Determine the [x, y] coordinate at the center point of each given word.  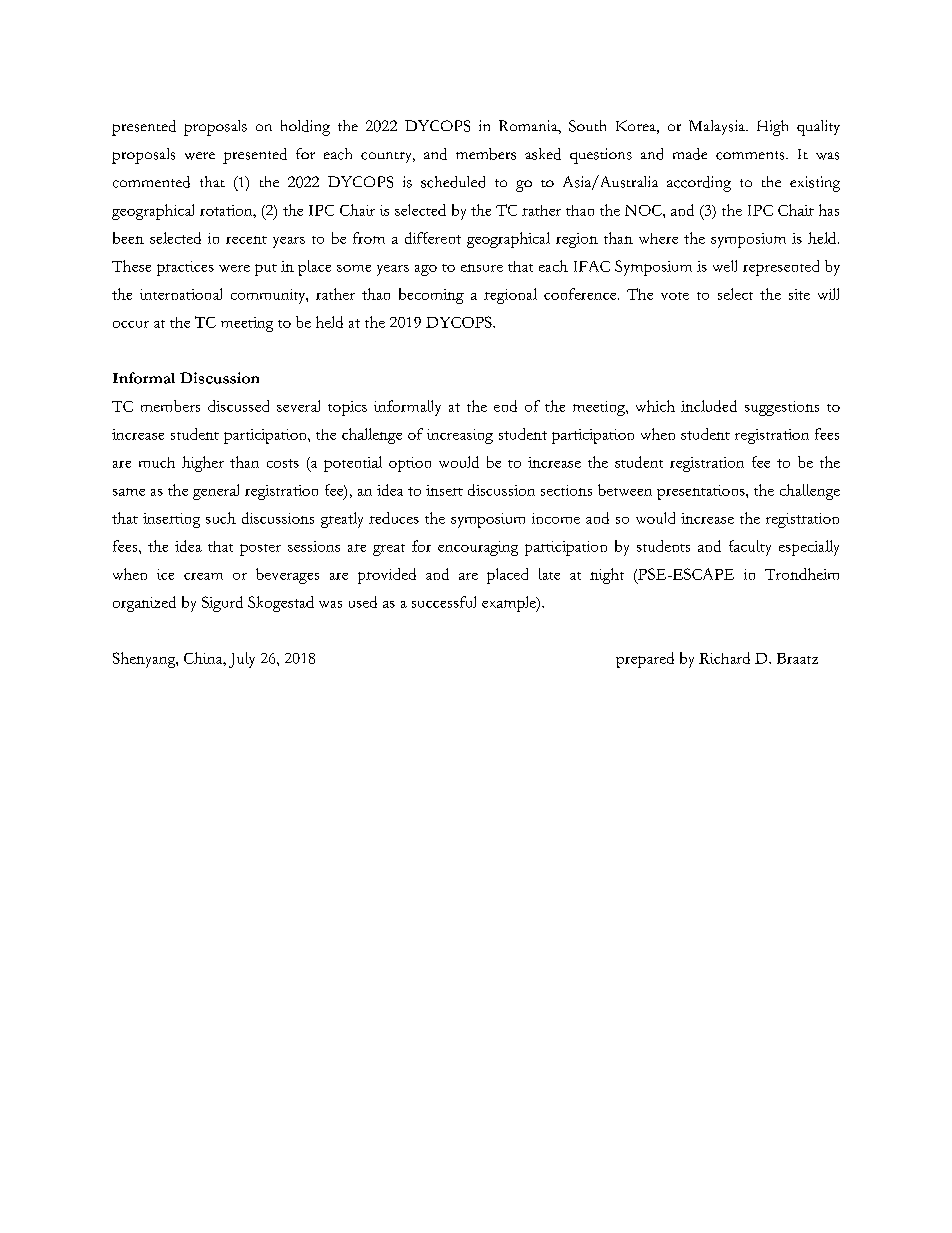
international [181, 294]
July [242, 660]
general [216, 492]
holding [305, 128]
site [799, 294]
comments [751, 155]
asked [543, 154]
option [410, 464]
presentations [702, 492]
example [510, 604]
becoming [431, 296]
